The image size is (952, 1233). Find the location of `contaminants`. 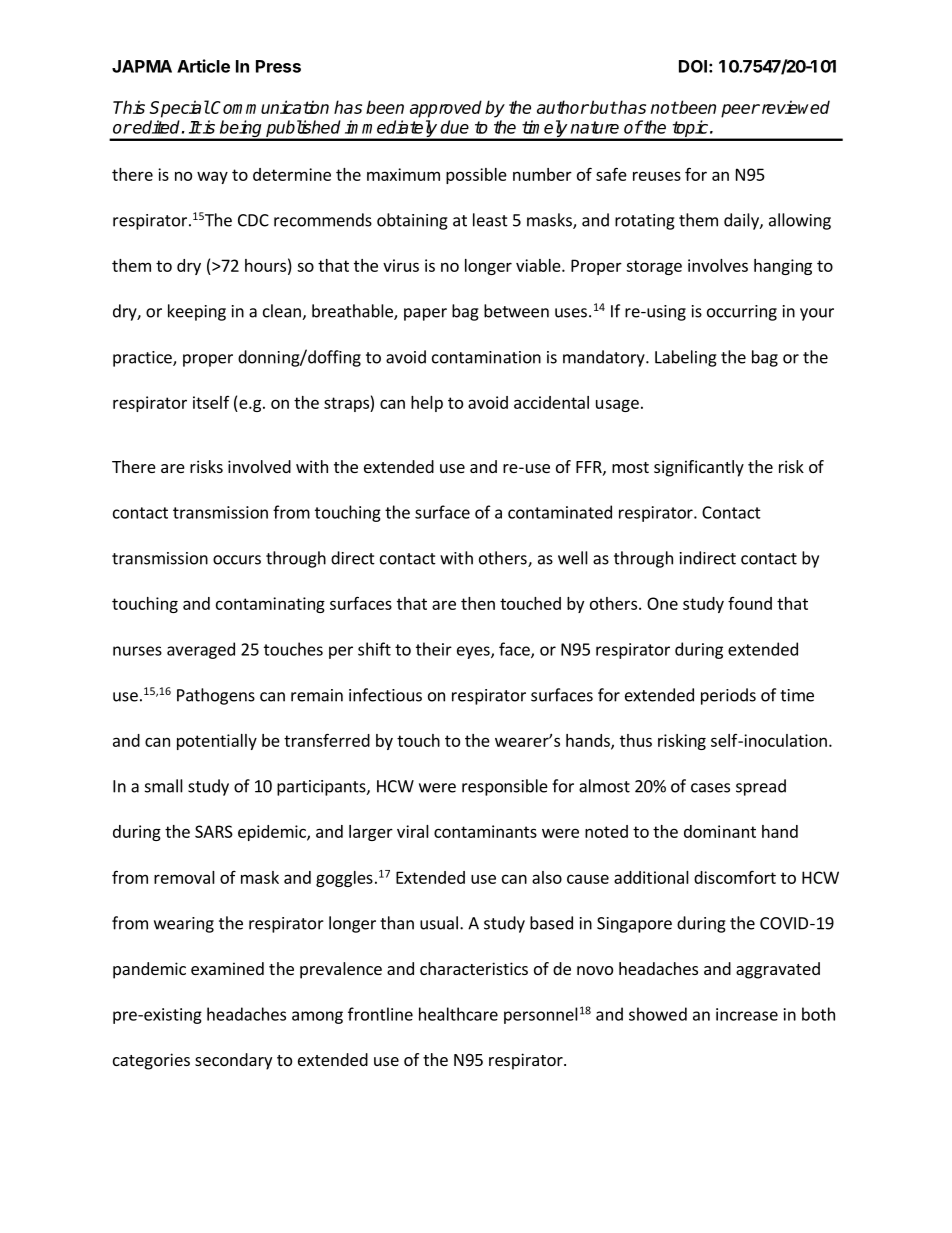

contaminants is located at coordinates (485, 831).
